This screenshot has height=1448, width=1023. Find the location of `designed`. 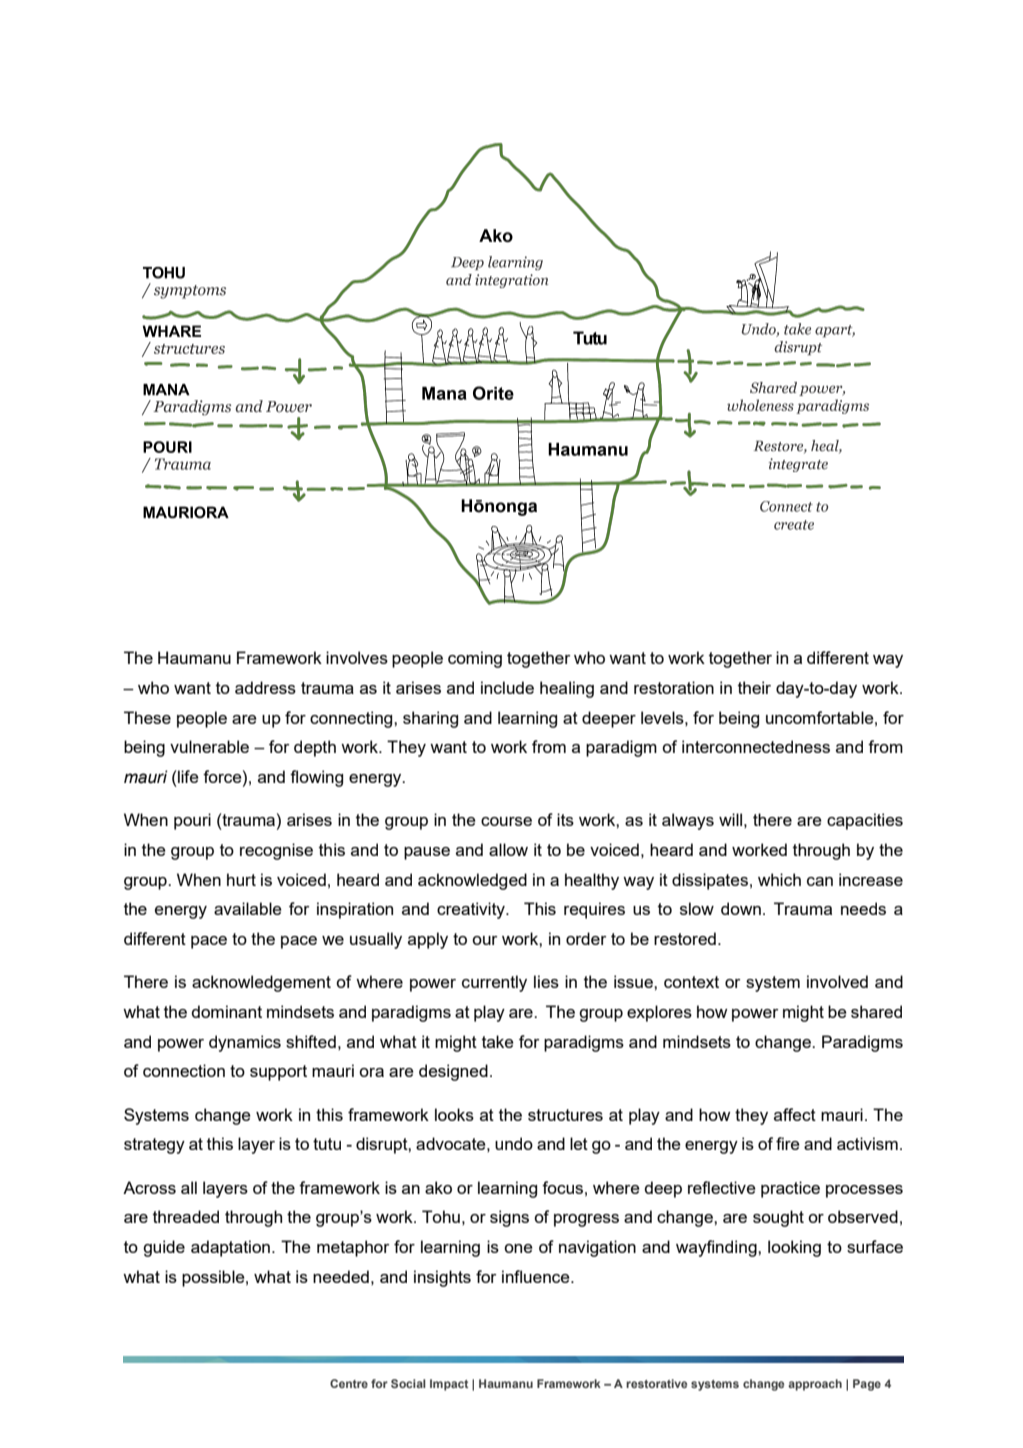

designed is located at coordinates (453, 1072).
